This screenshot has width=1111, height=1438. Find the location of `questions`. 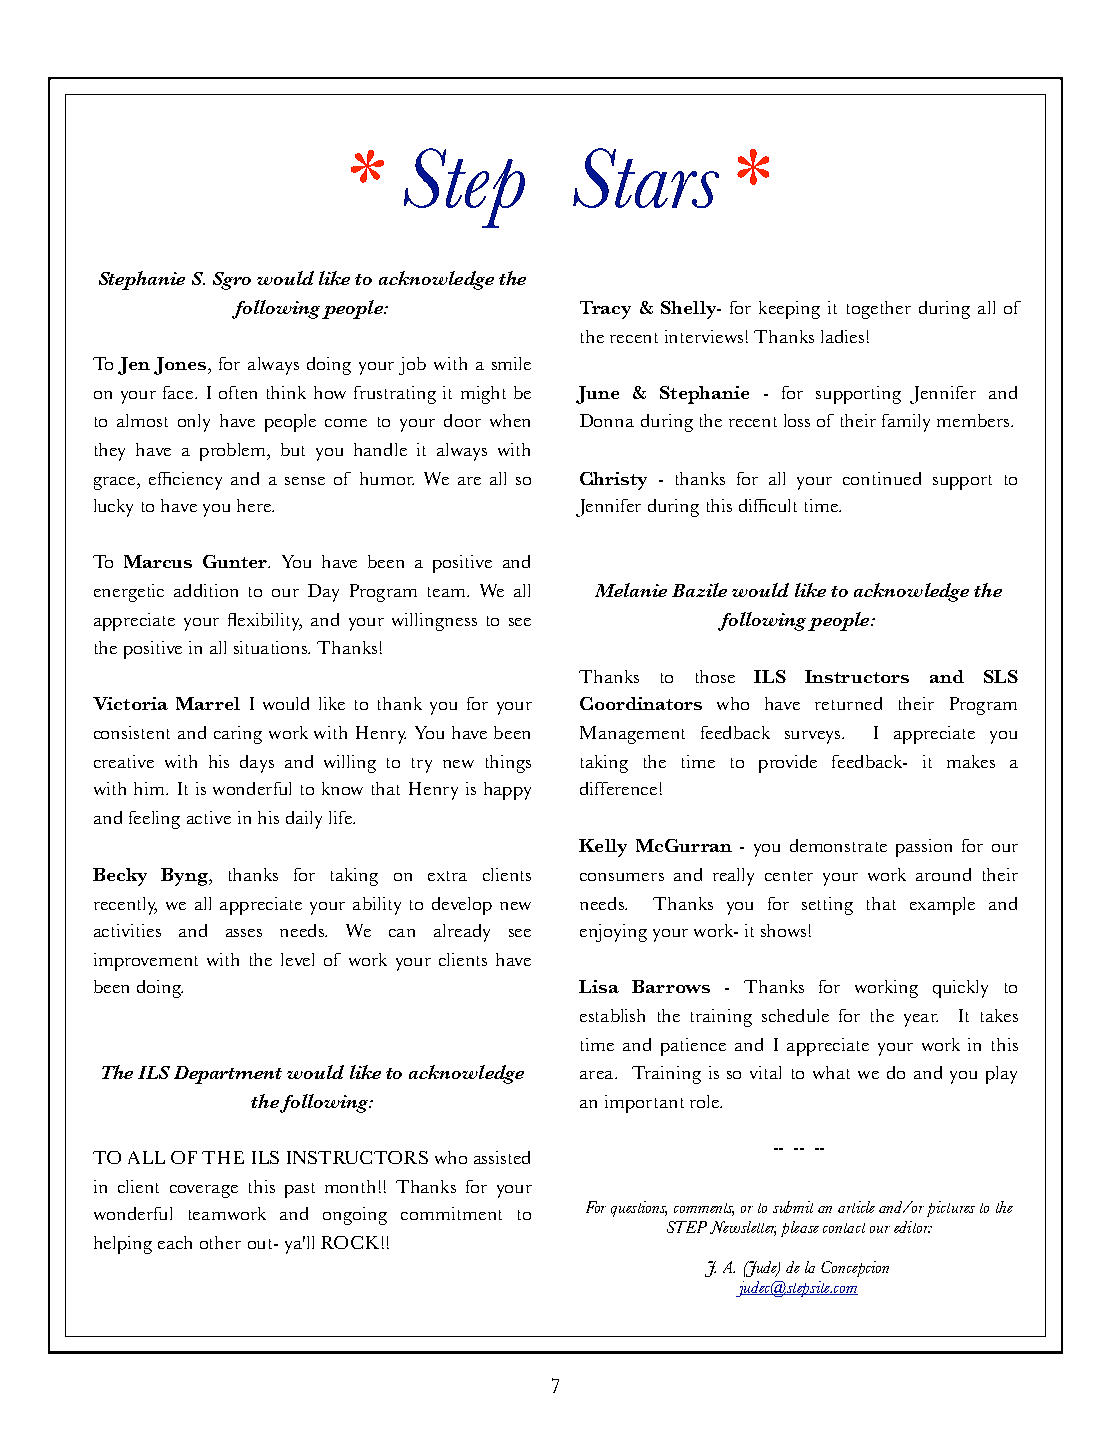

questions is located at coordinates (639, 1209).
